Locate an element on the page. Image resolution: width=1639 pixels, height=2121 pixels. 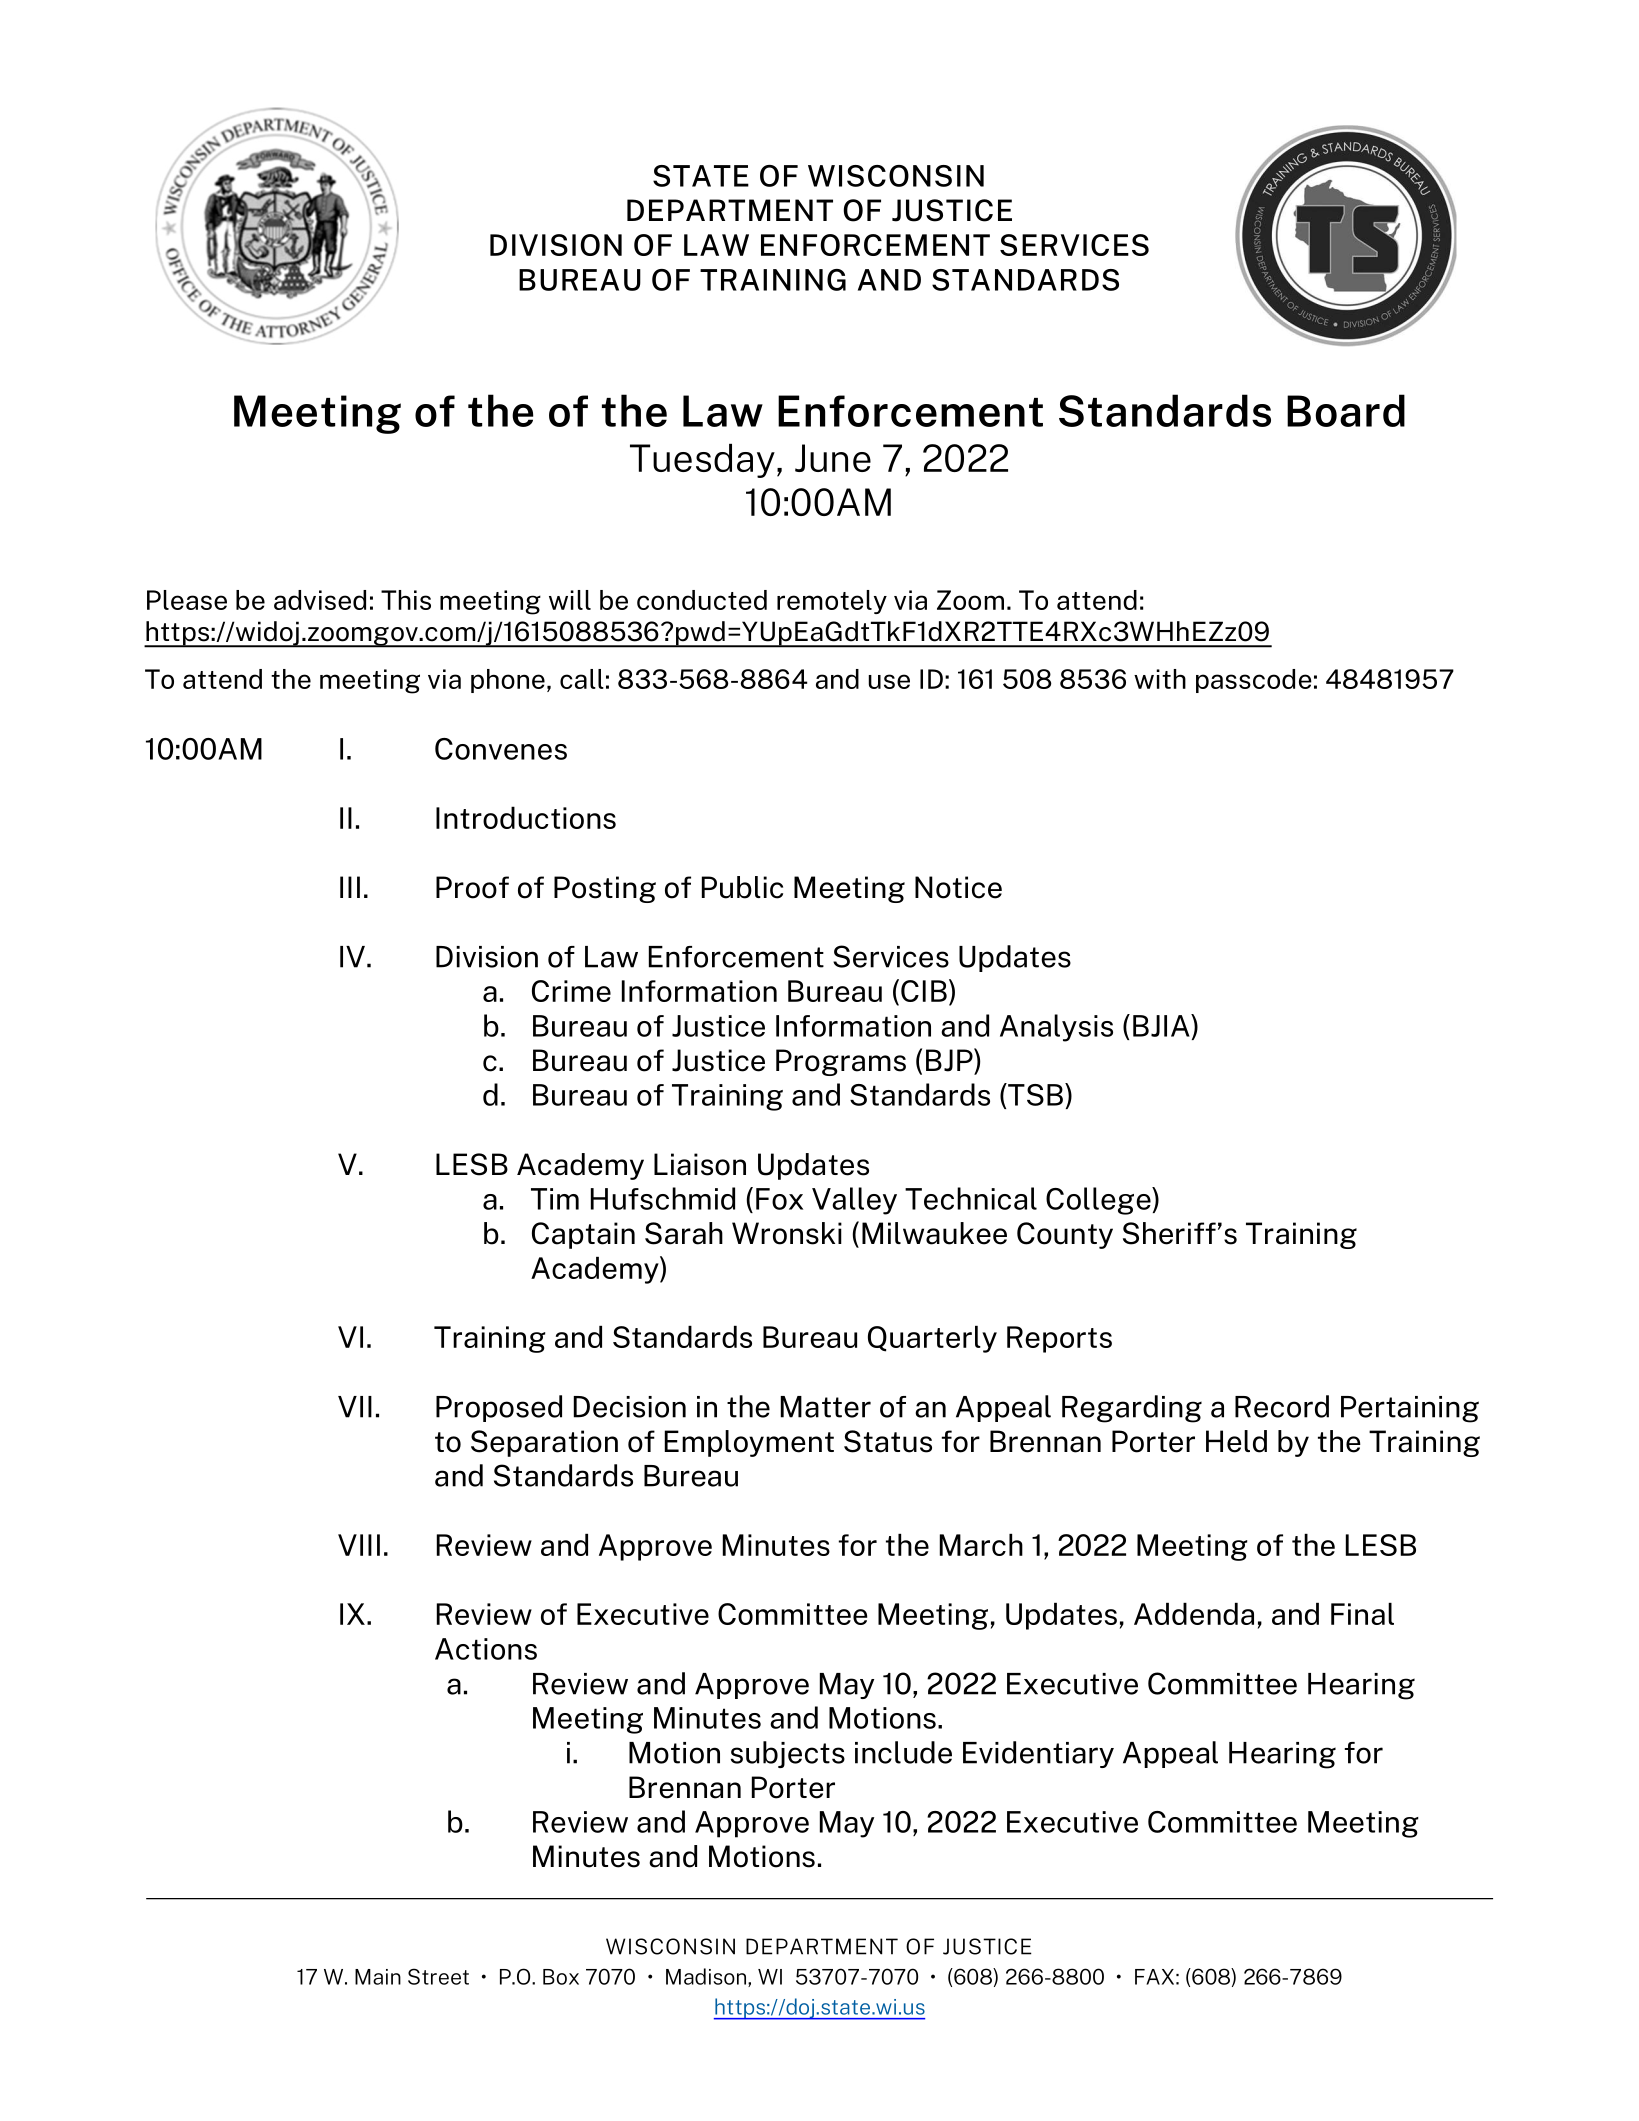
Madison is located at coordinates (707, 1977).
